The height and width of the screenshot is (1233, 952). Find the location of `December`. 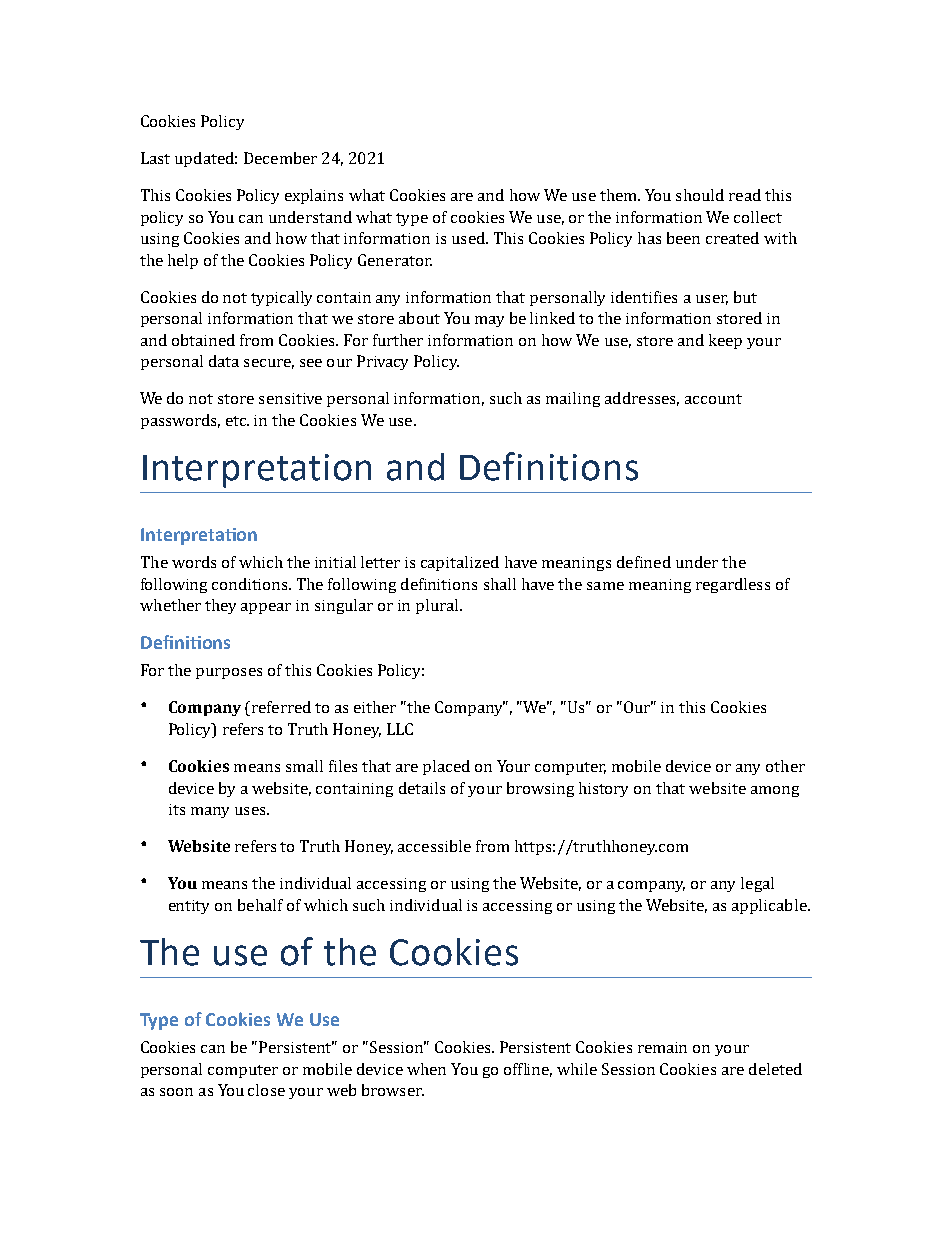

December is located at coordinates (280, 158).
